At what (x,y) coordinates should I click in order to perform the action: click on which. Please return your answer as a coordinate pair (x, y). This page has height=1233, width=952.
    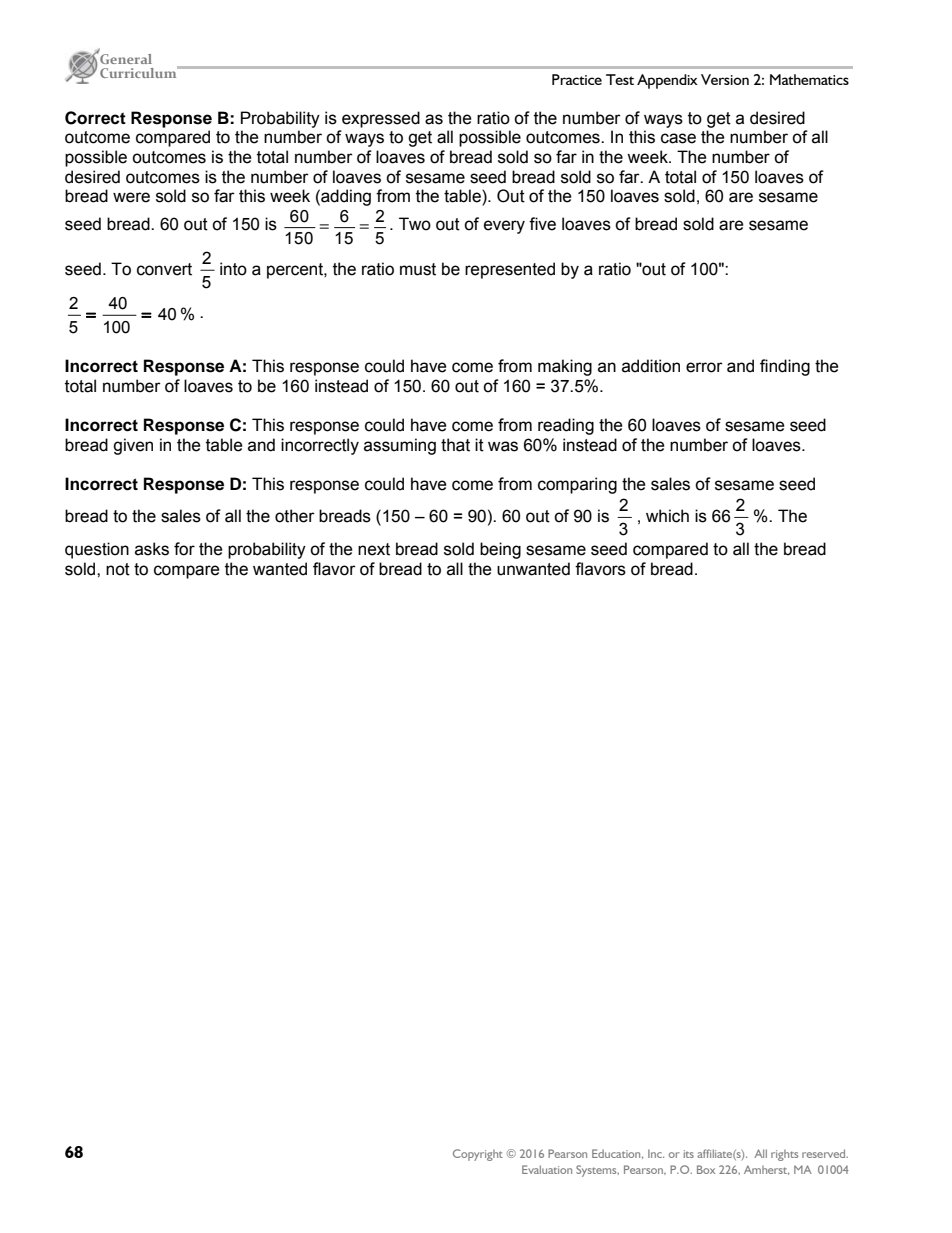
    Looking at the image, I should click on (667, 516).
